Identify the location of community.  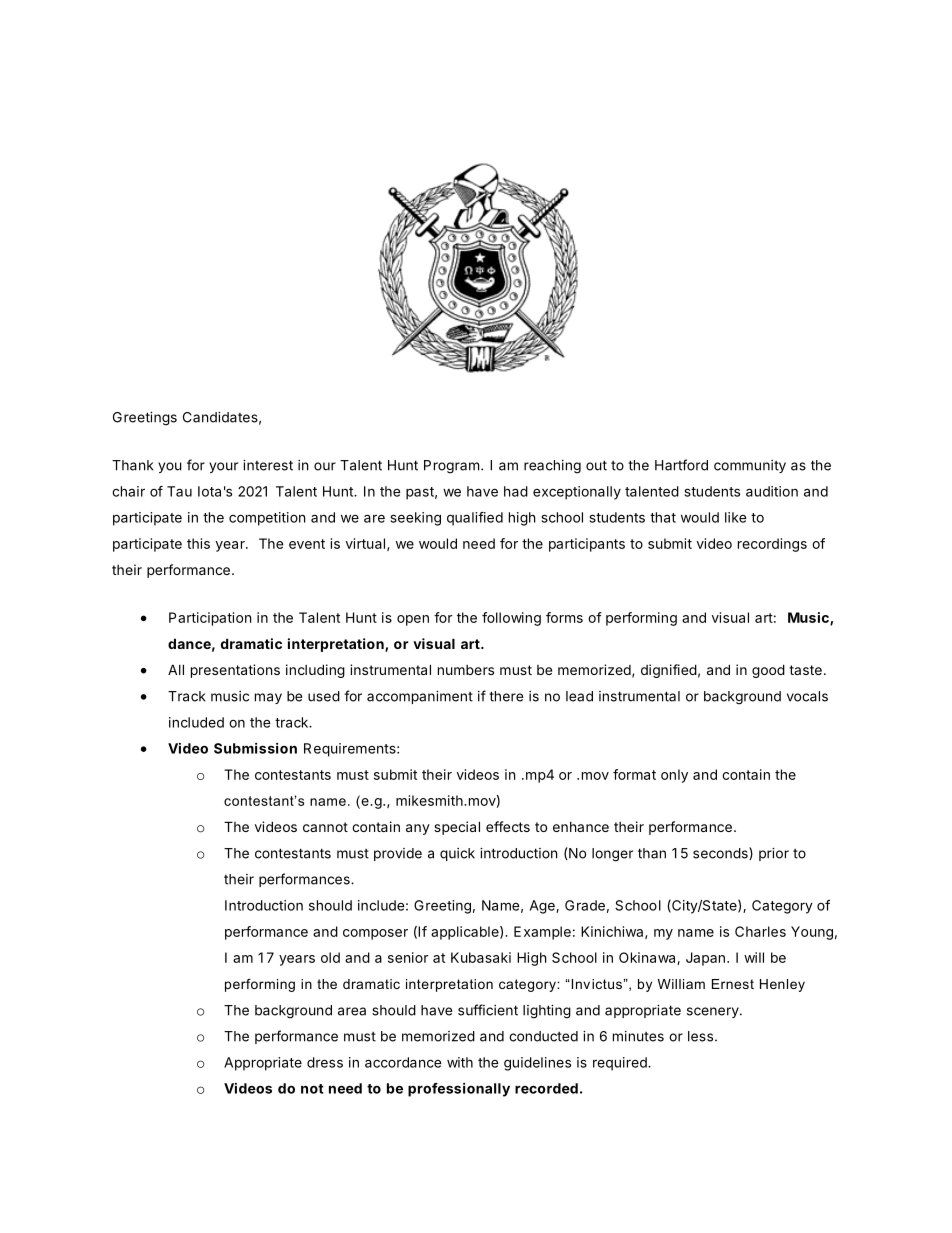
(750, 466).
